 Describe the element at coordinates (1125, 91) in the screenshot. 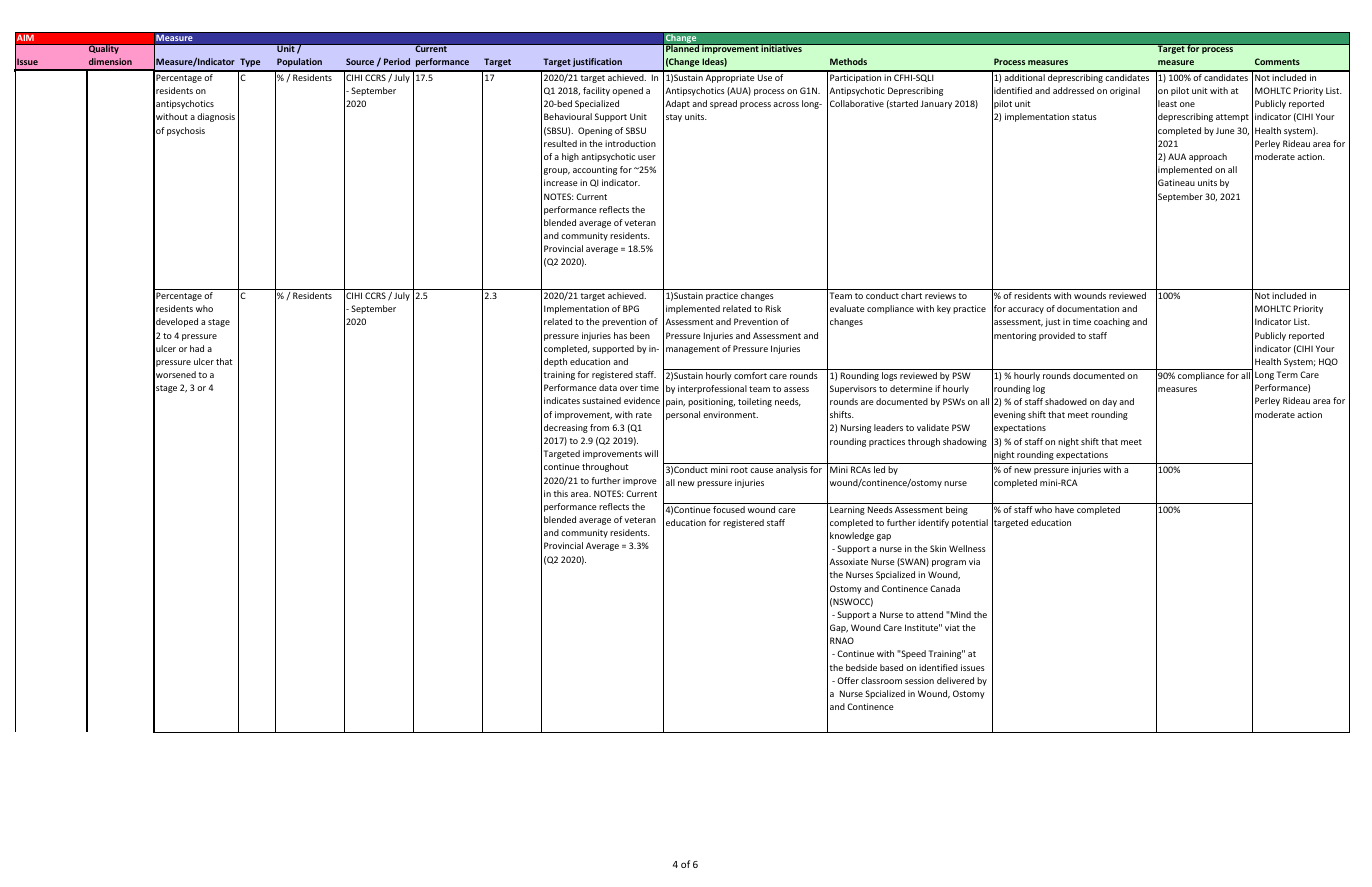

I see `original` at that location.
